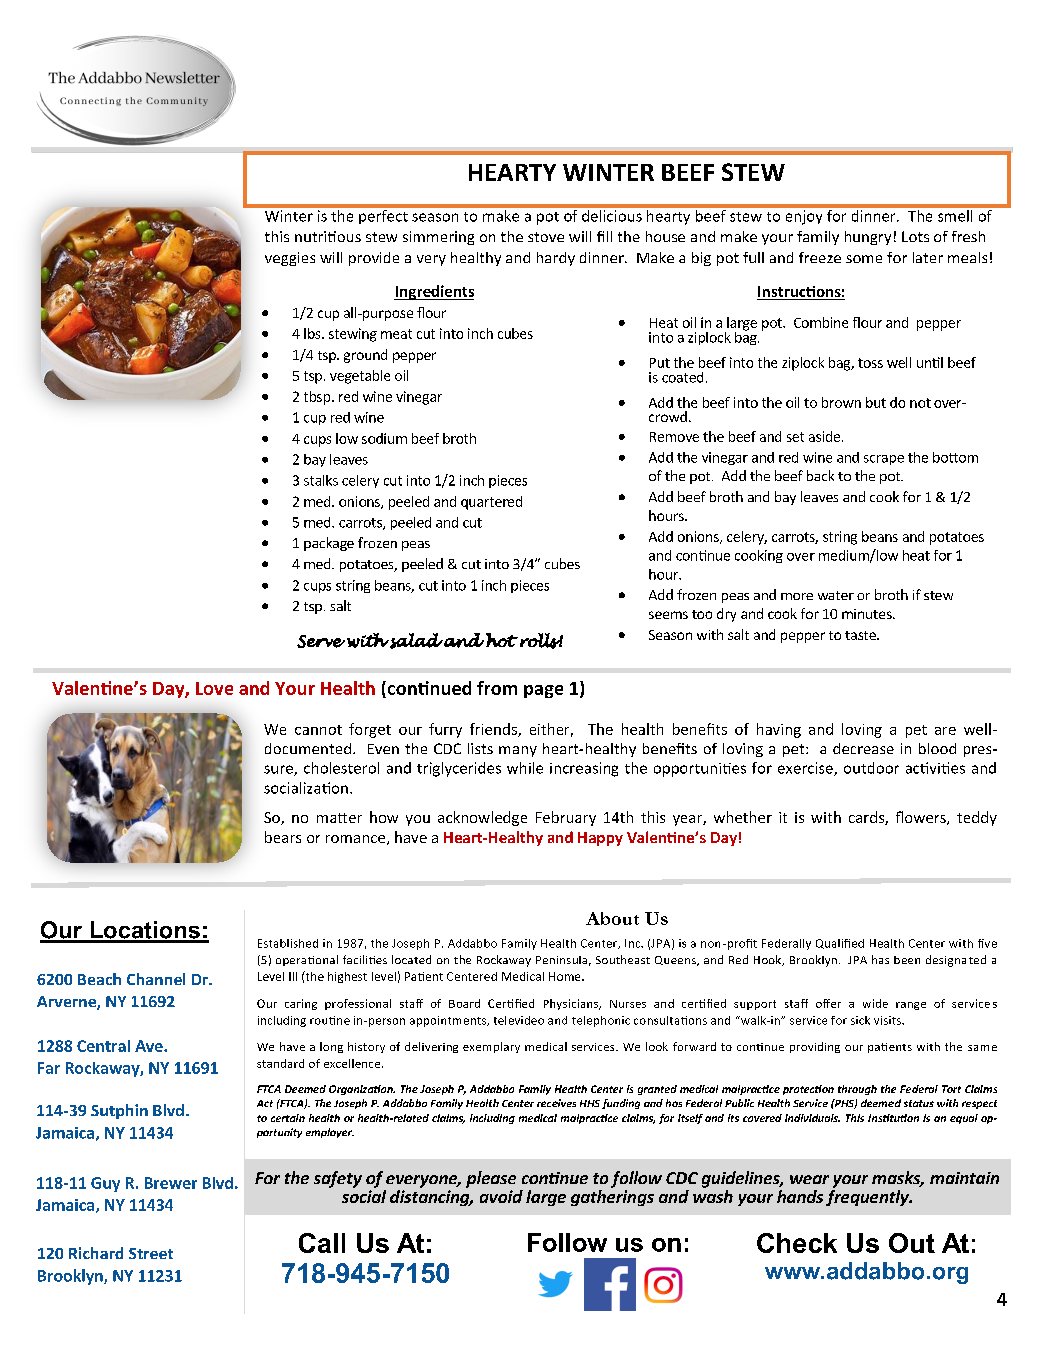 The width and height of the screenshot is (1042, 1348). Describe the element at coordinates (556, 259) in the screenshot. I see `hardy` at that location.
